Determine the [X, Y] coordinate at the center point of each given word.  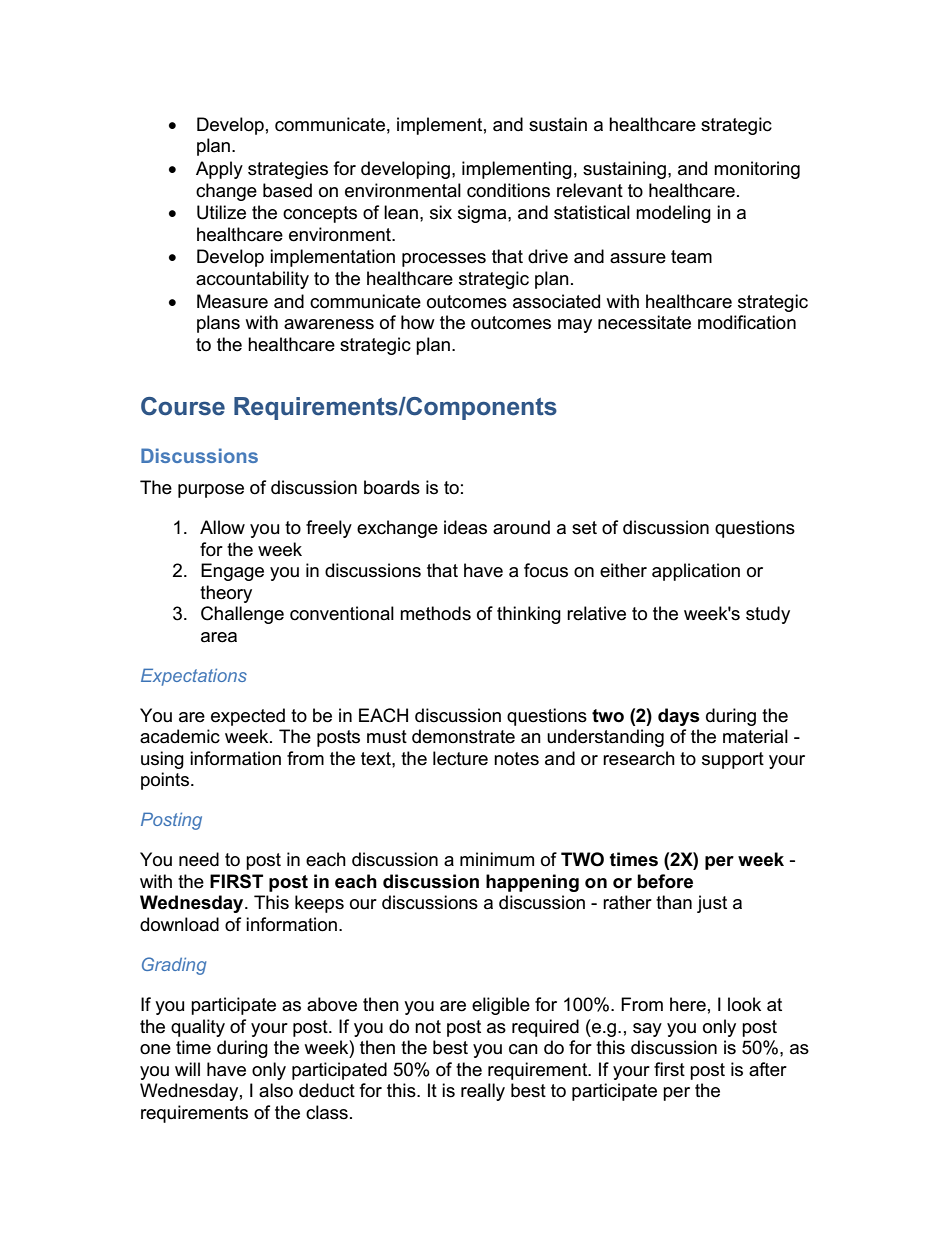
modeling [673, 214]
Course [183, 406]
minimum [497, 859]
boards [392, 487]
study [768, 615]
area [219, 637]
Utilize [221, 212]
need [199, 859]
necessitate [644, 322]
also [276, 1090]
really [483, 1092]
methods [435, 613]
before [665, 881]
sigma [483, 214]
